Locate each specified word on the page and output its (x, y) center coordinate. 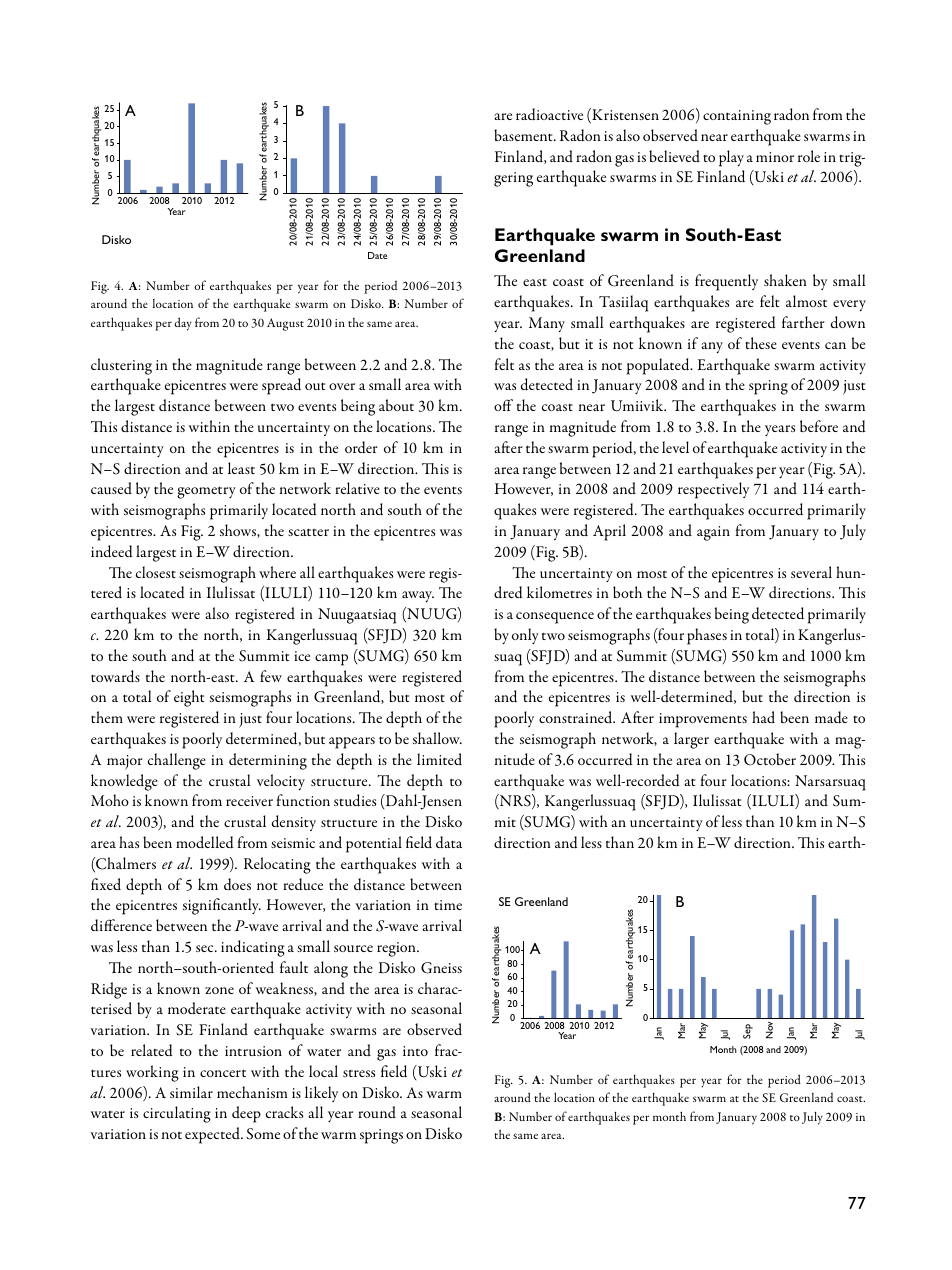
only (525, 636)
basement (524, 135)
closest (156, 572)
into (415, 1051)
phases (707, 636)
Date (378, 255)
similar (191, 1092)
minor (775, 157)
